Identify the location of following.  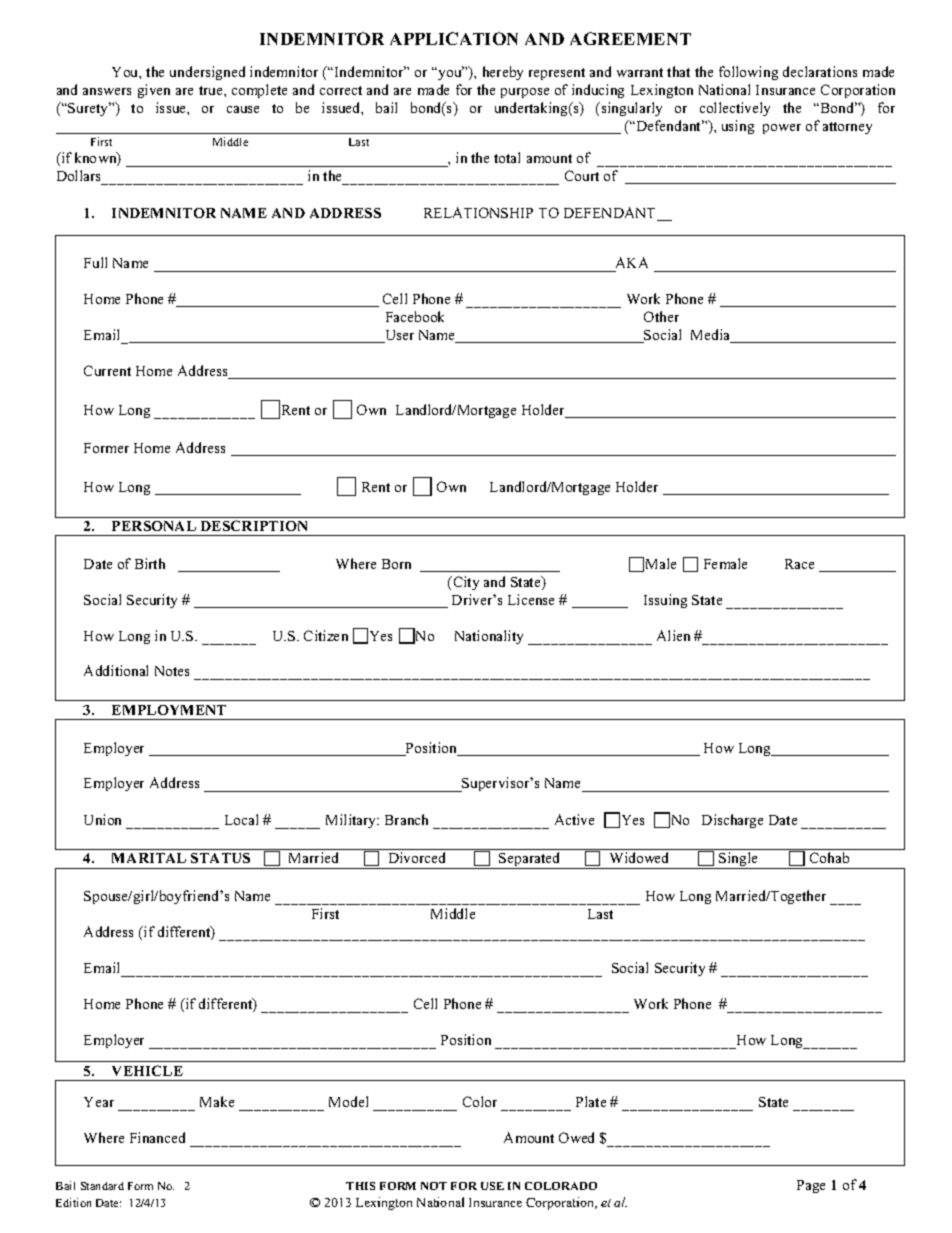
(748, 73).
